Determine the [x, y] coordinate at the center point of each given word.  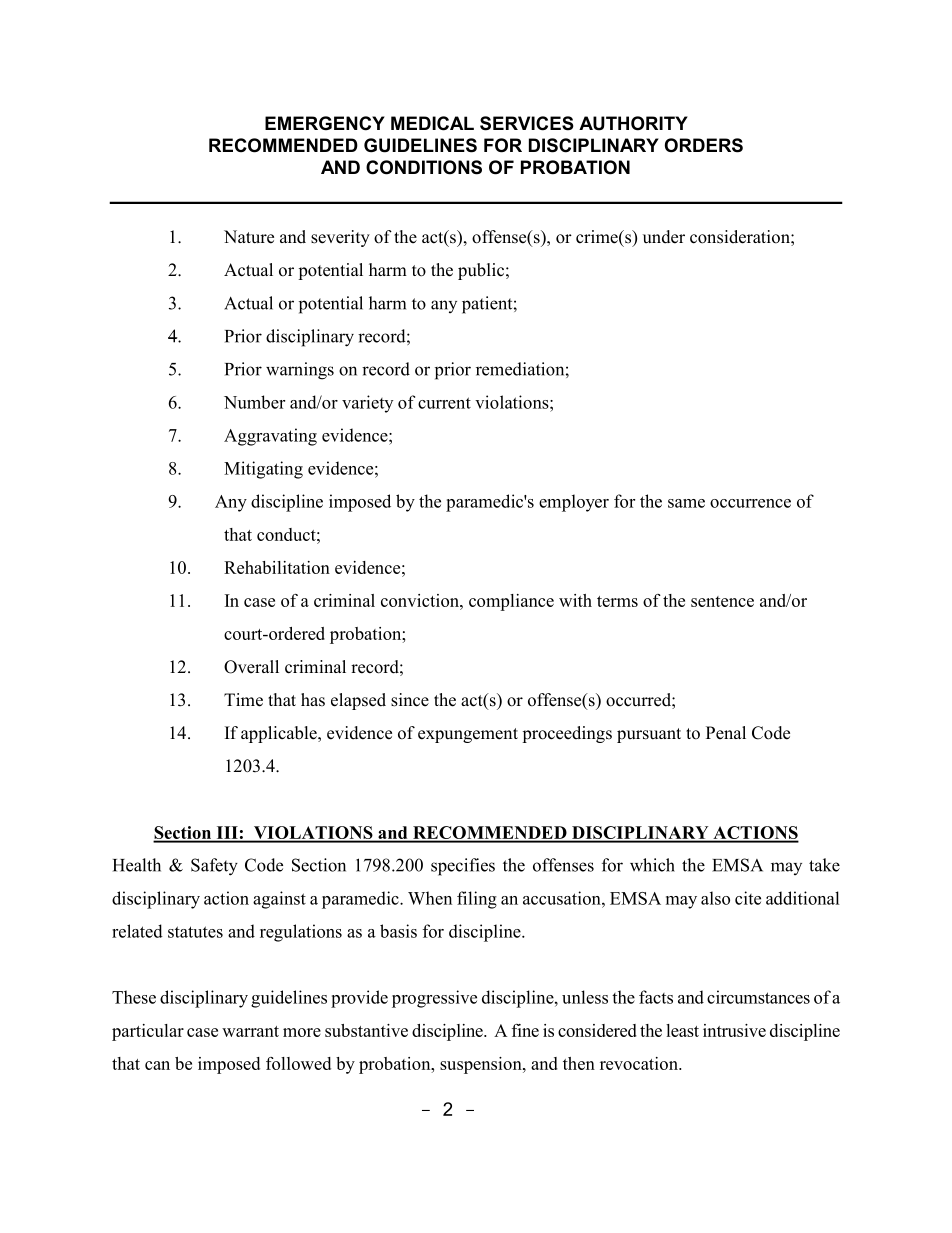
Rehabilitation [277, 567]
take [824, 865]
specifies [463, 867]
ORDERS [704, 145]
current [444, 403]
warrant [250, 1031]
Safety [214, 867]
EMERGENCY [325, 123]
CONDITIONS [424, 167]
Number [254, 402]
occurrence [750, 503]
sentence [722, 601]
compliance [511, 602]
